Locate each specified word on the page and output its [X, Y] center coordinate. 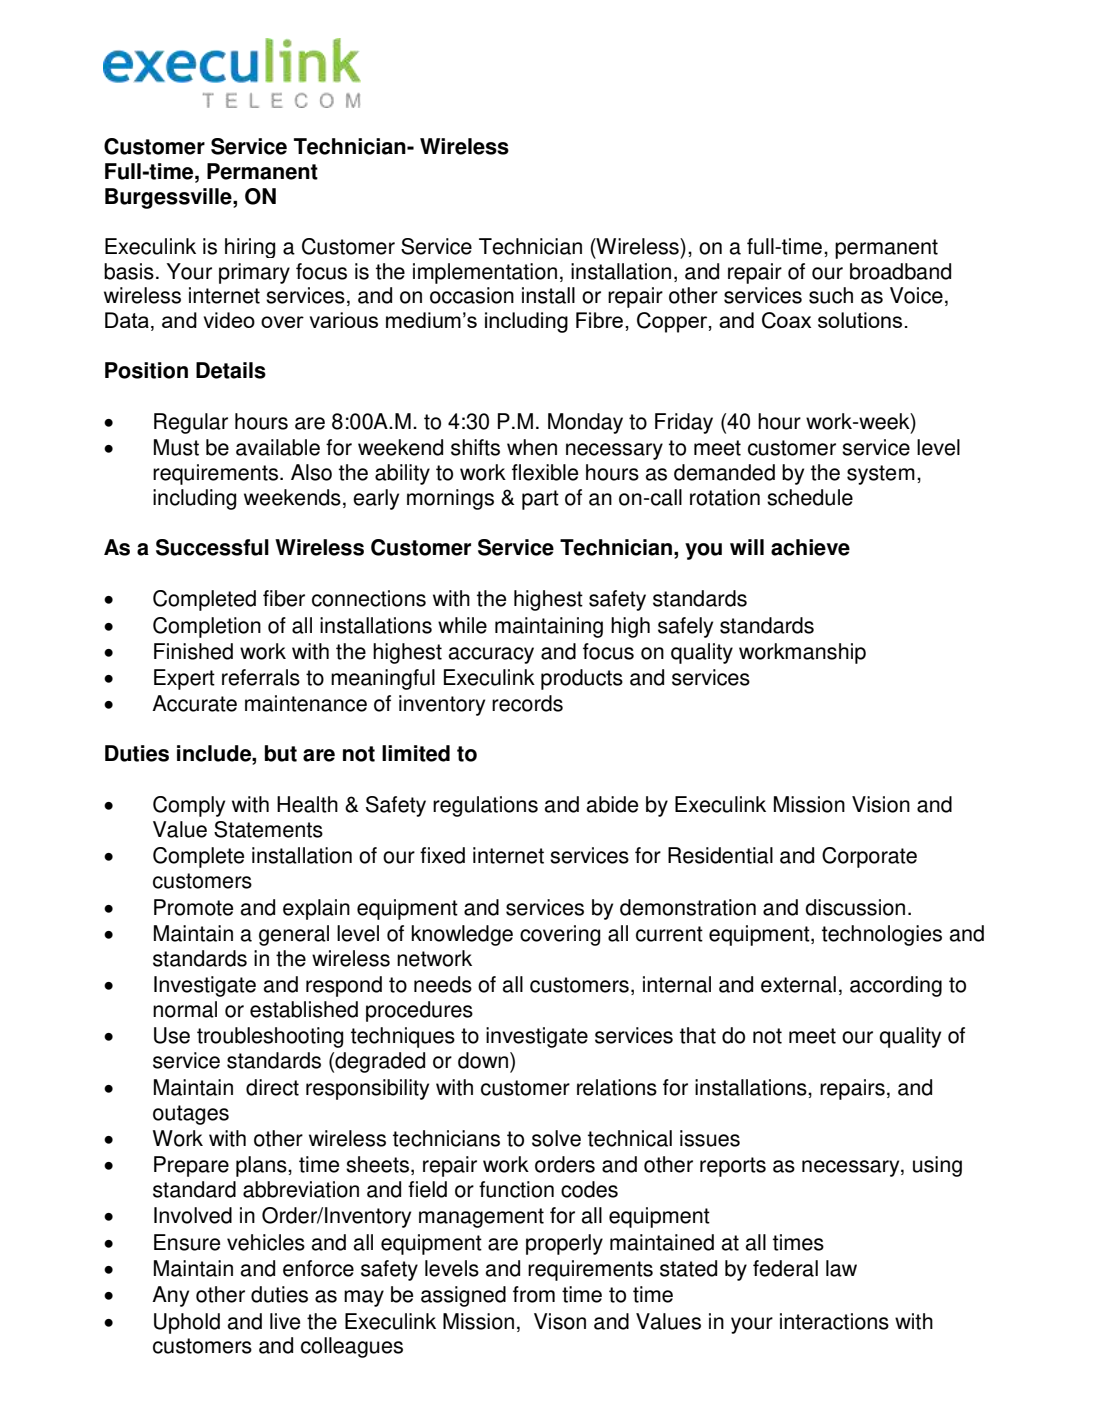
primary [254, 273]
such [831, 295]
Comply [189, 806]
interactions [834, 1321]
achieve [810, 547]
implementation [485, 273]
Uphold [187, 1323]
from [534, 1294]
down [483, 1060]
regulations [485, 806]
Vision [881, 804]
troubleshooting [270, 1037]
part [540, 500]
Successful [212, 547]
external [798, 984]
